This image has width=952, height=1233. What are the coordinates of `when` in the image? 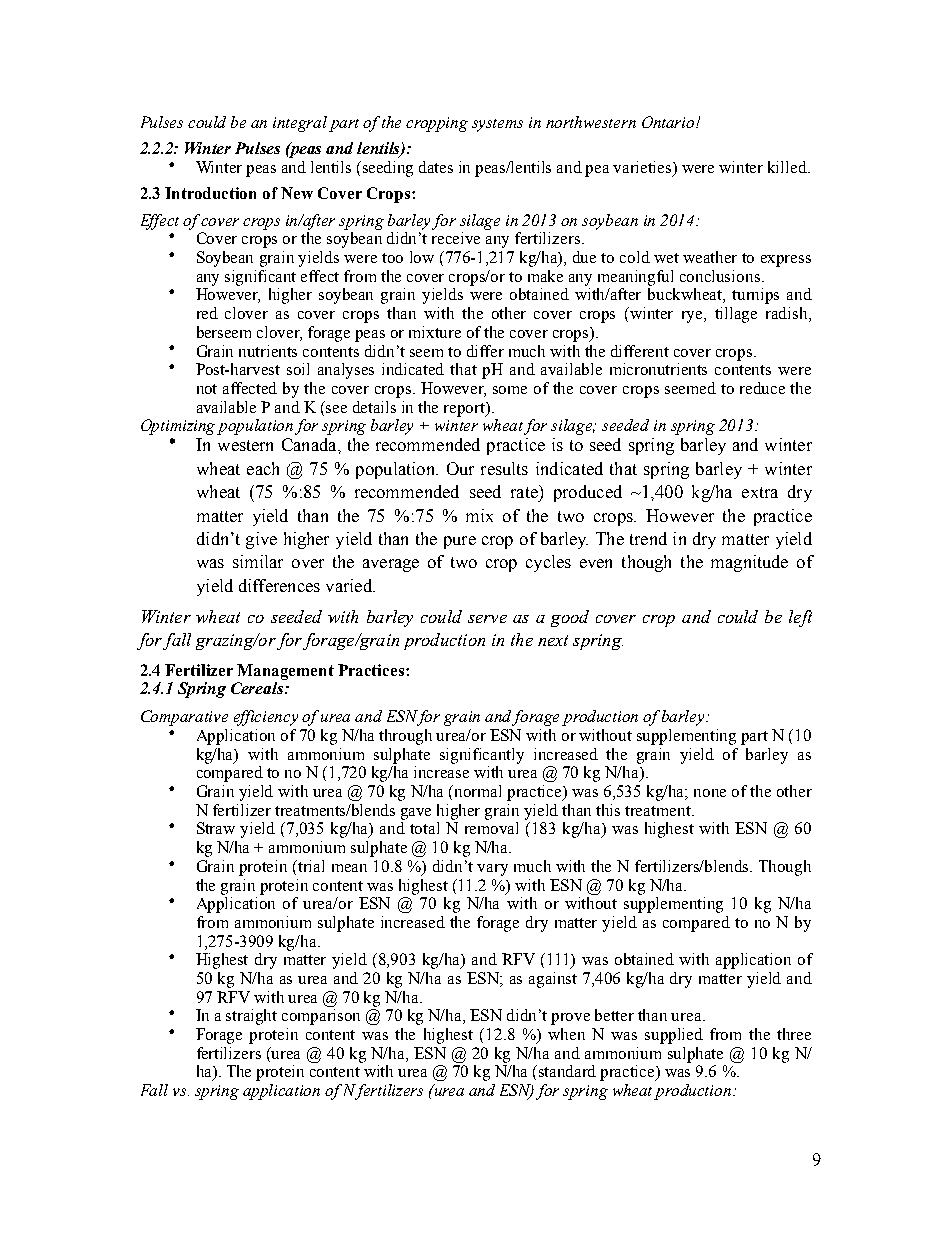 It's located at (566, 1034).
